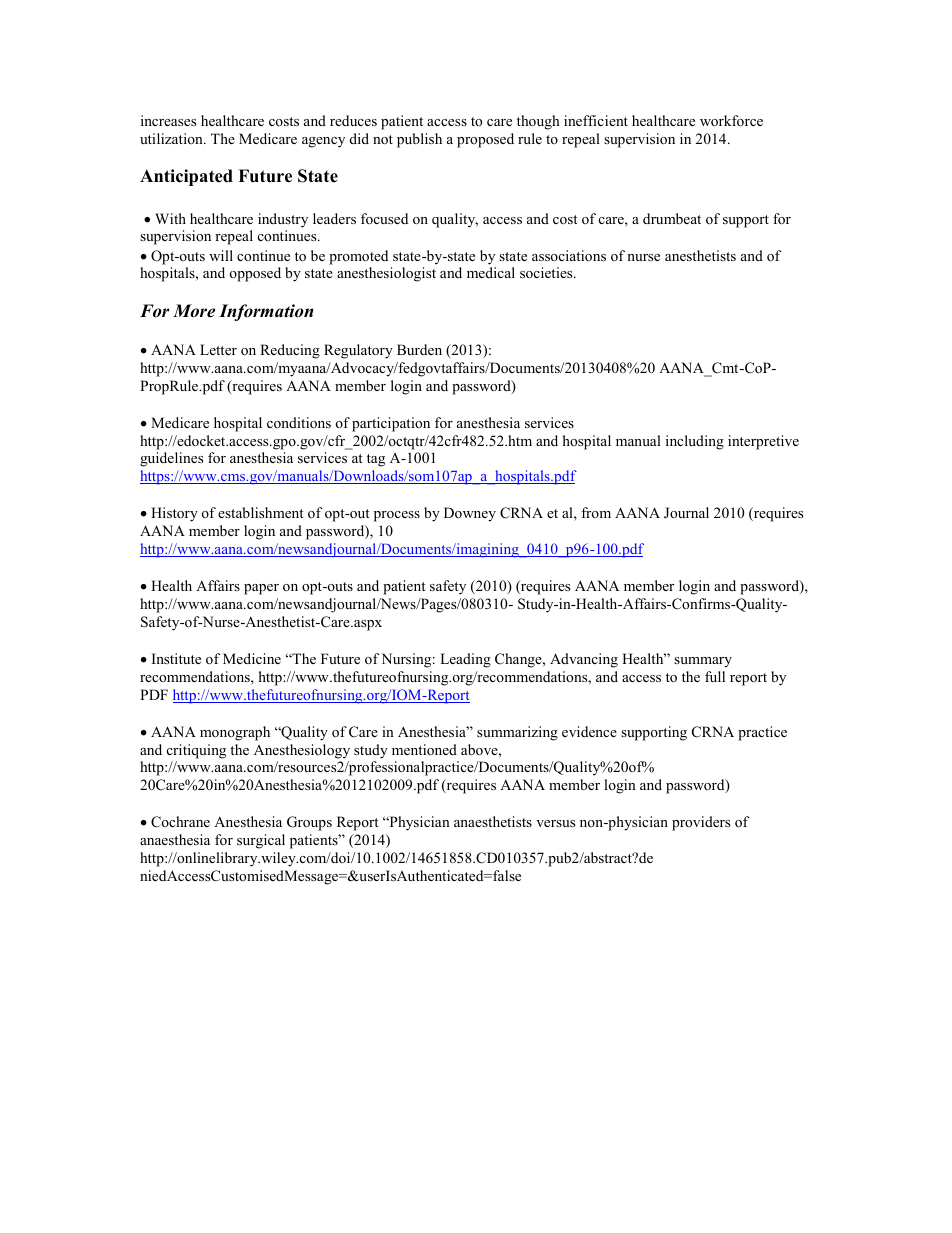 Image resolution: width=952 pixels, height=1233 pixels. Describe the element at coordinates (703, 662) in the image. I see `summary` at that location.
